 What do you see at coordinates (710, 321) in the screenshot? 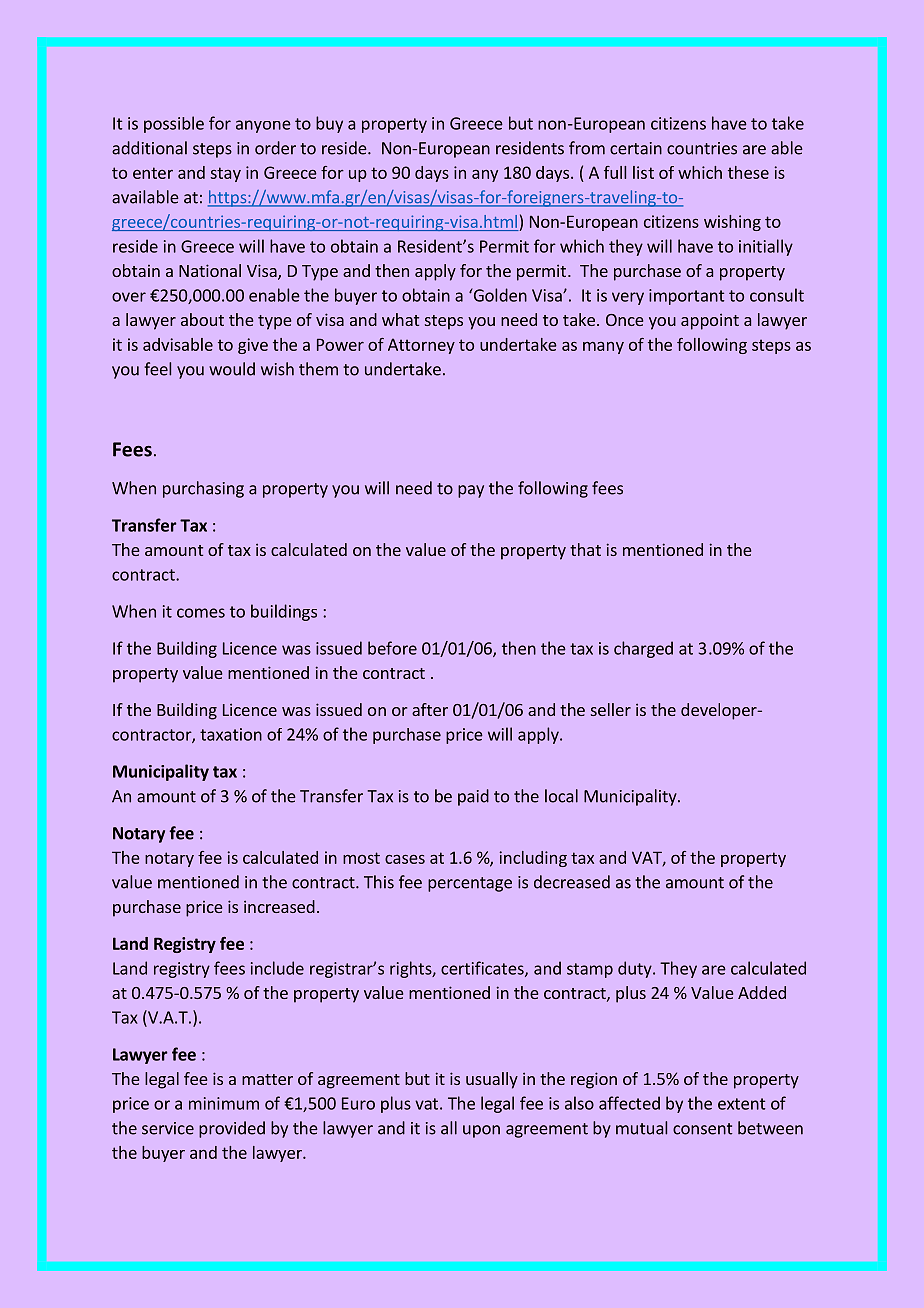
I see `appoint` at bounding box center [710, 321].
